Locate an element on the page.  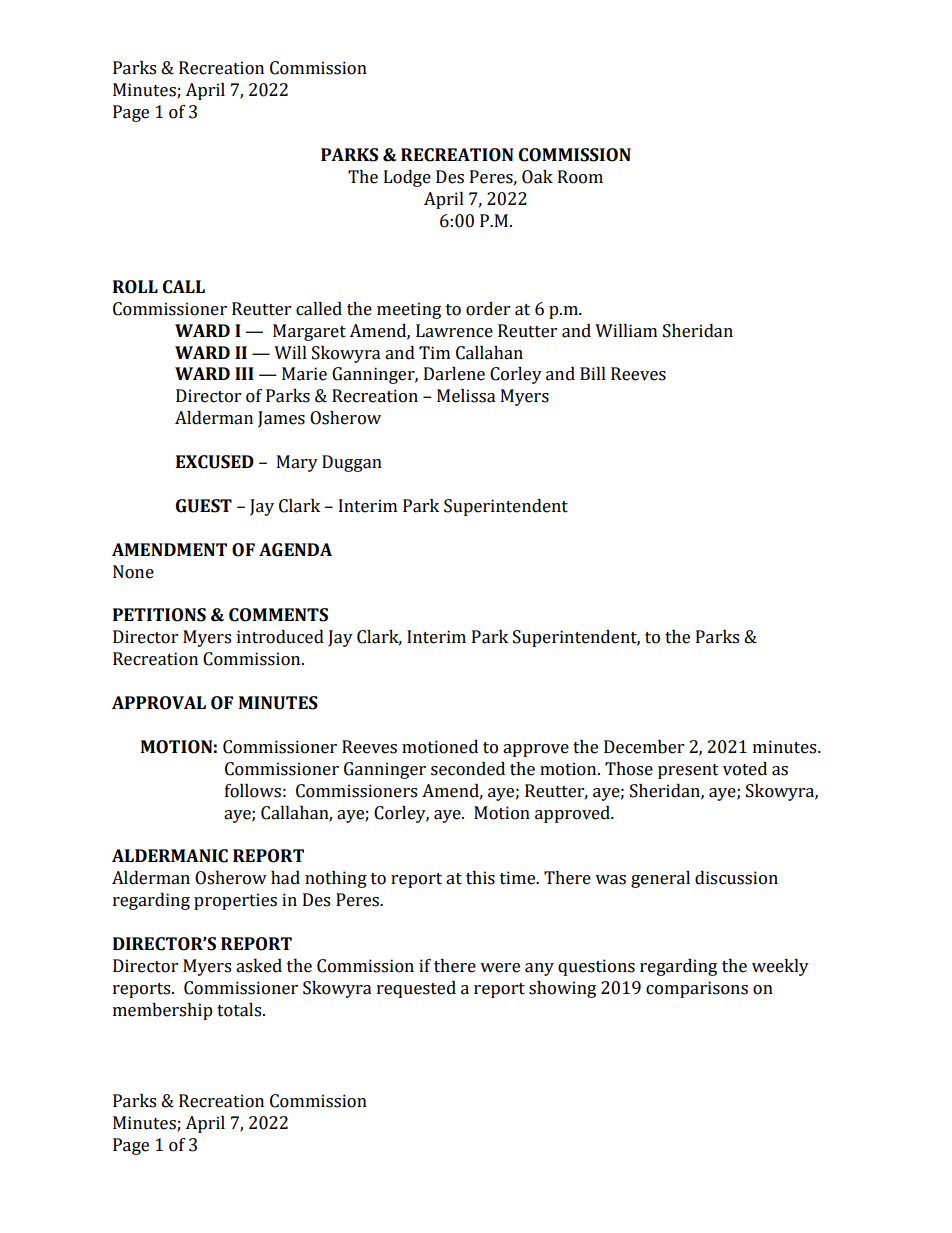
ROLL is located at coordinates (135, 287).
